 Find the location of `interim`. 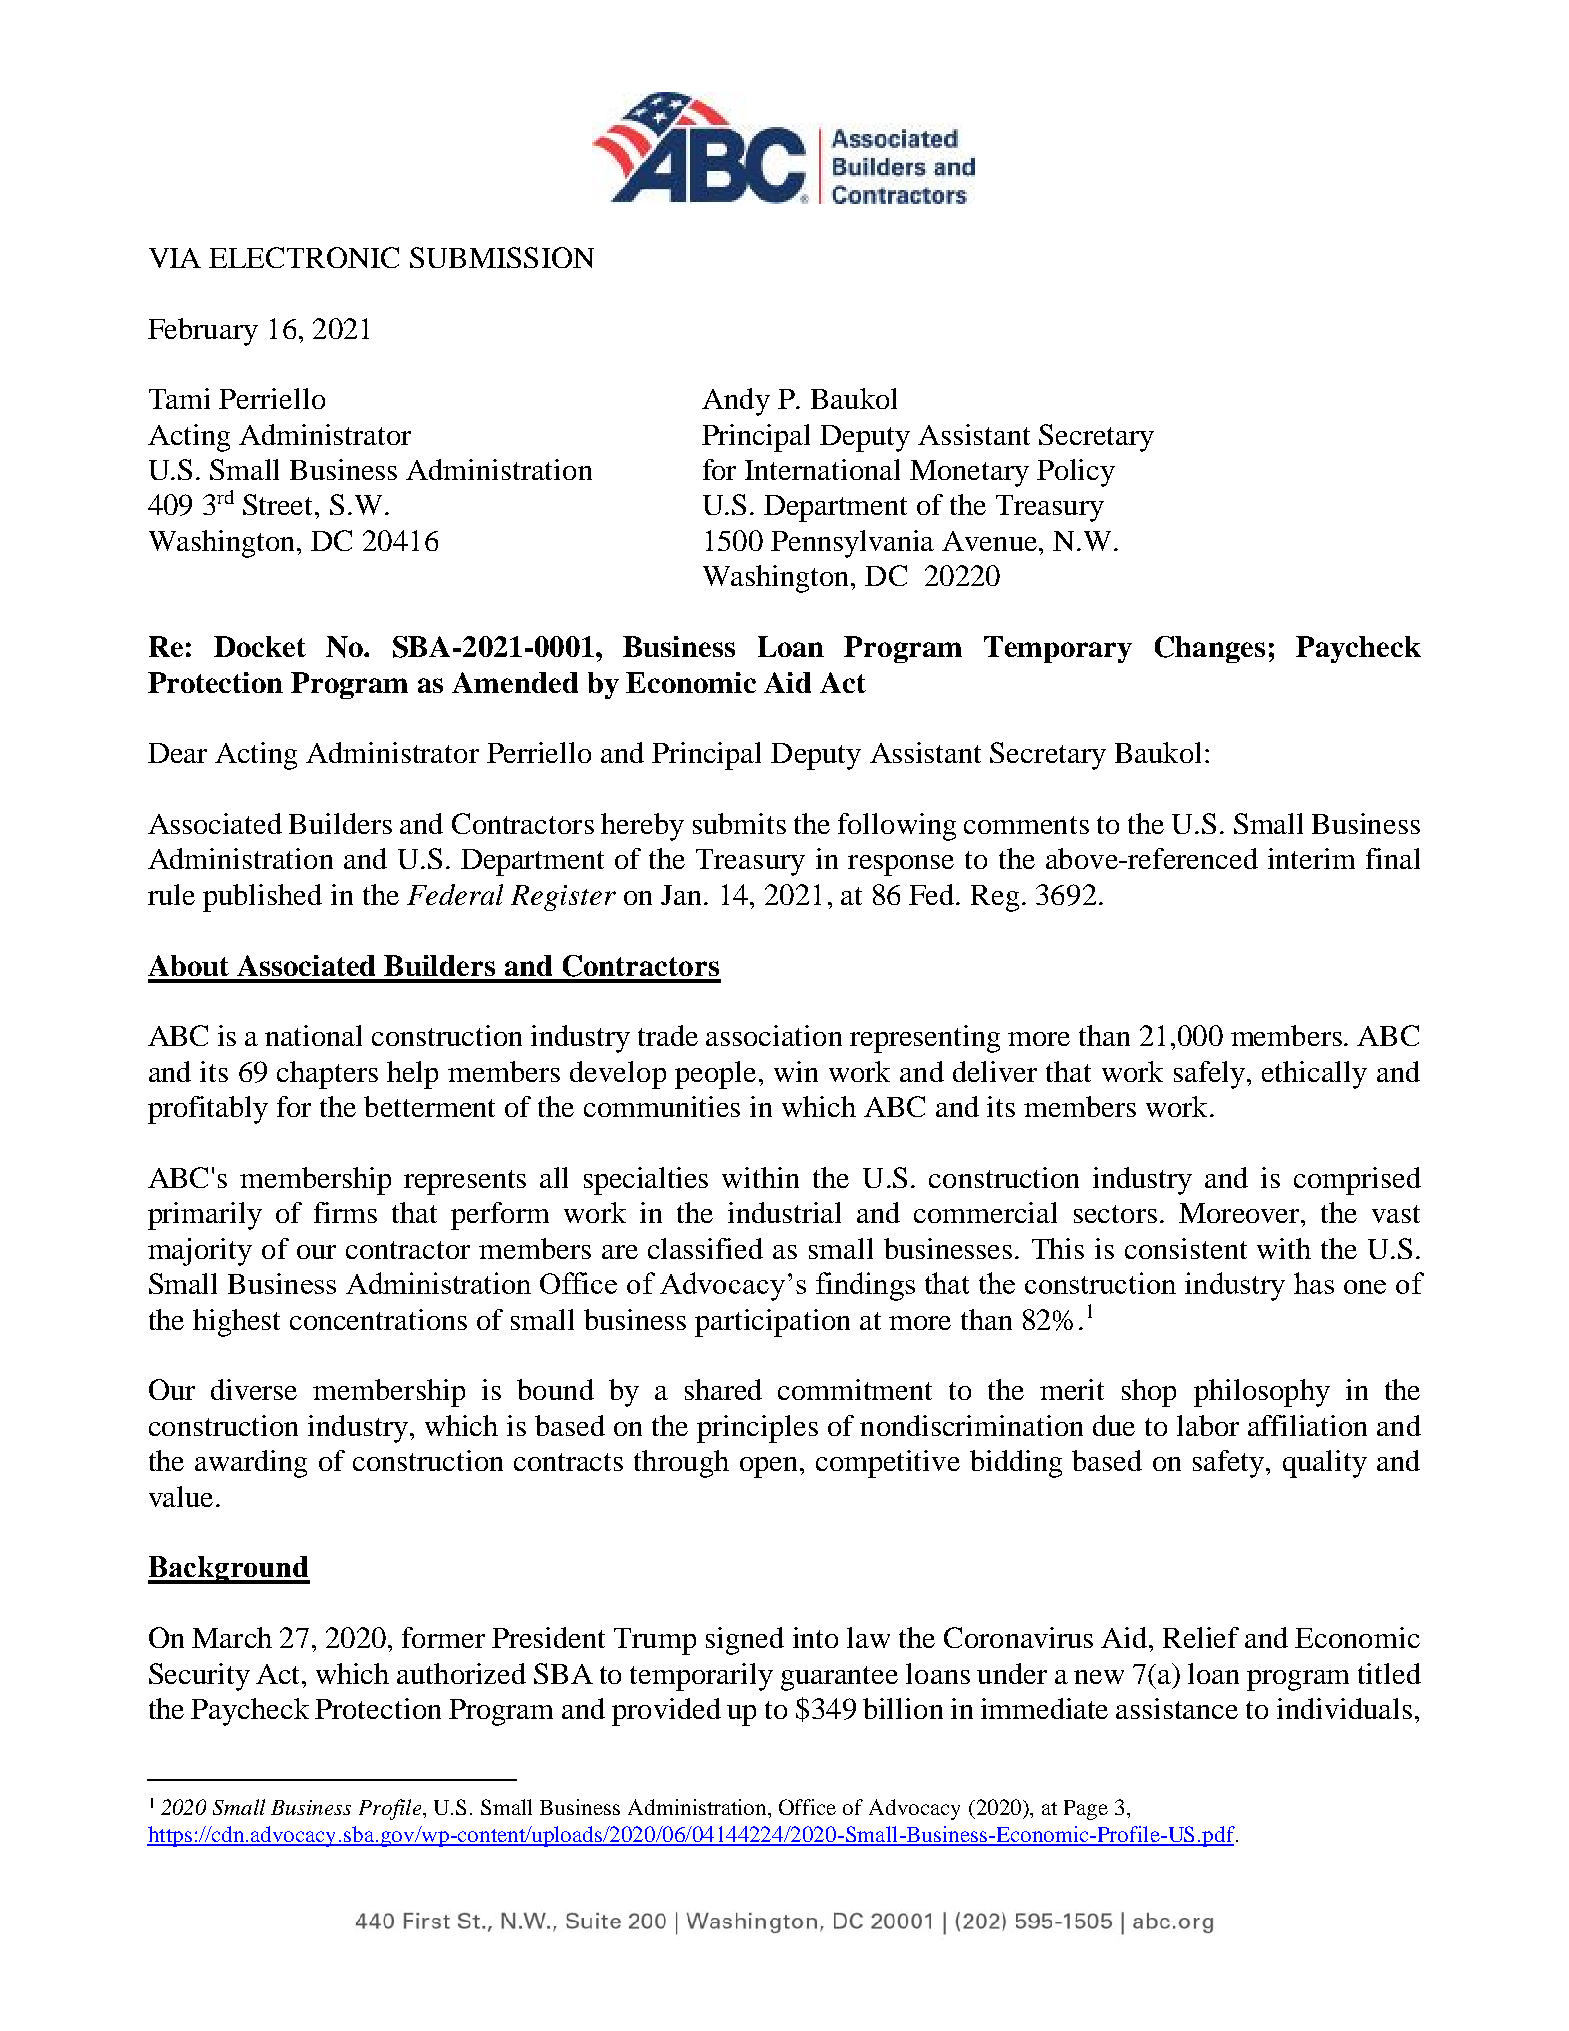

interim is located at coordinates (1311, 858).
